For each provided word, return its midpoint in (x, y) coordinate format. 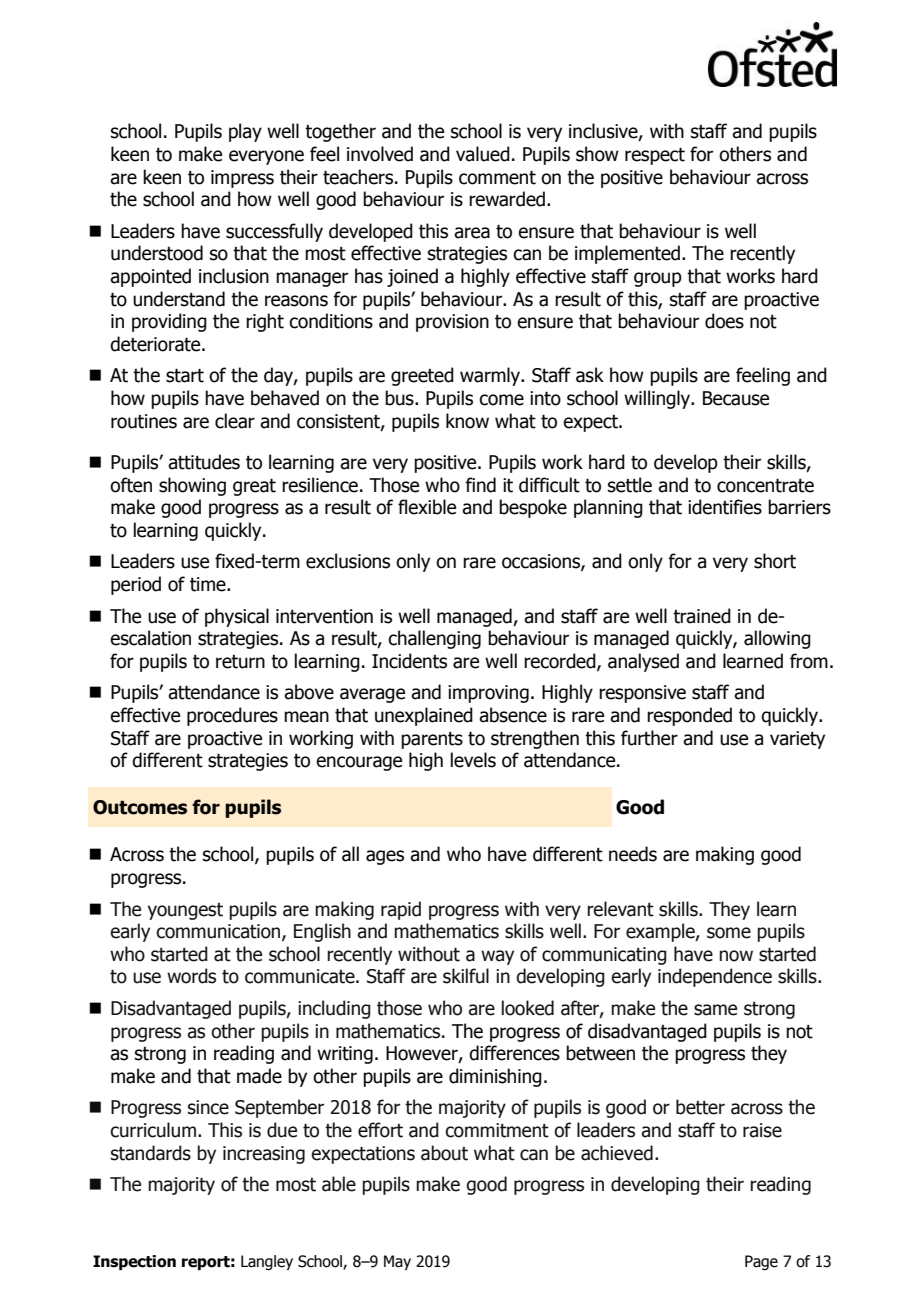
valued (483, 154)
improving (488, 694)
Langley (267, 1262)
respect (655, 156)
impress (242, 179)
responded (689, 716)
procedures (232, 716)
